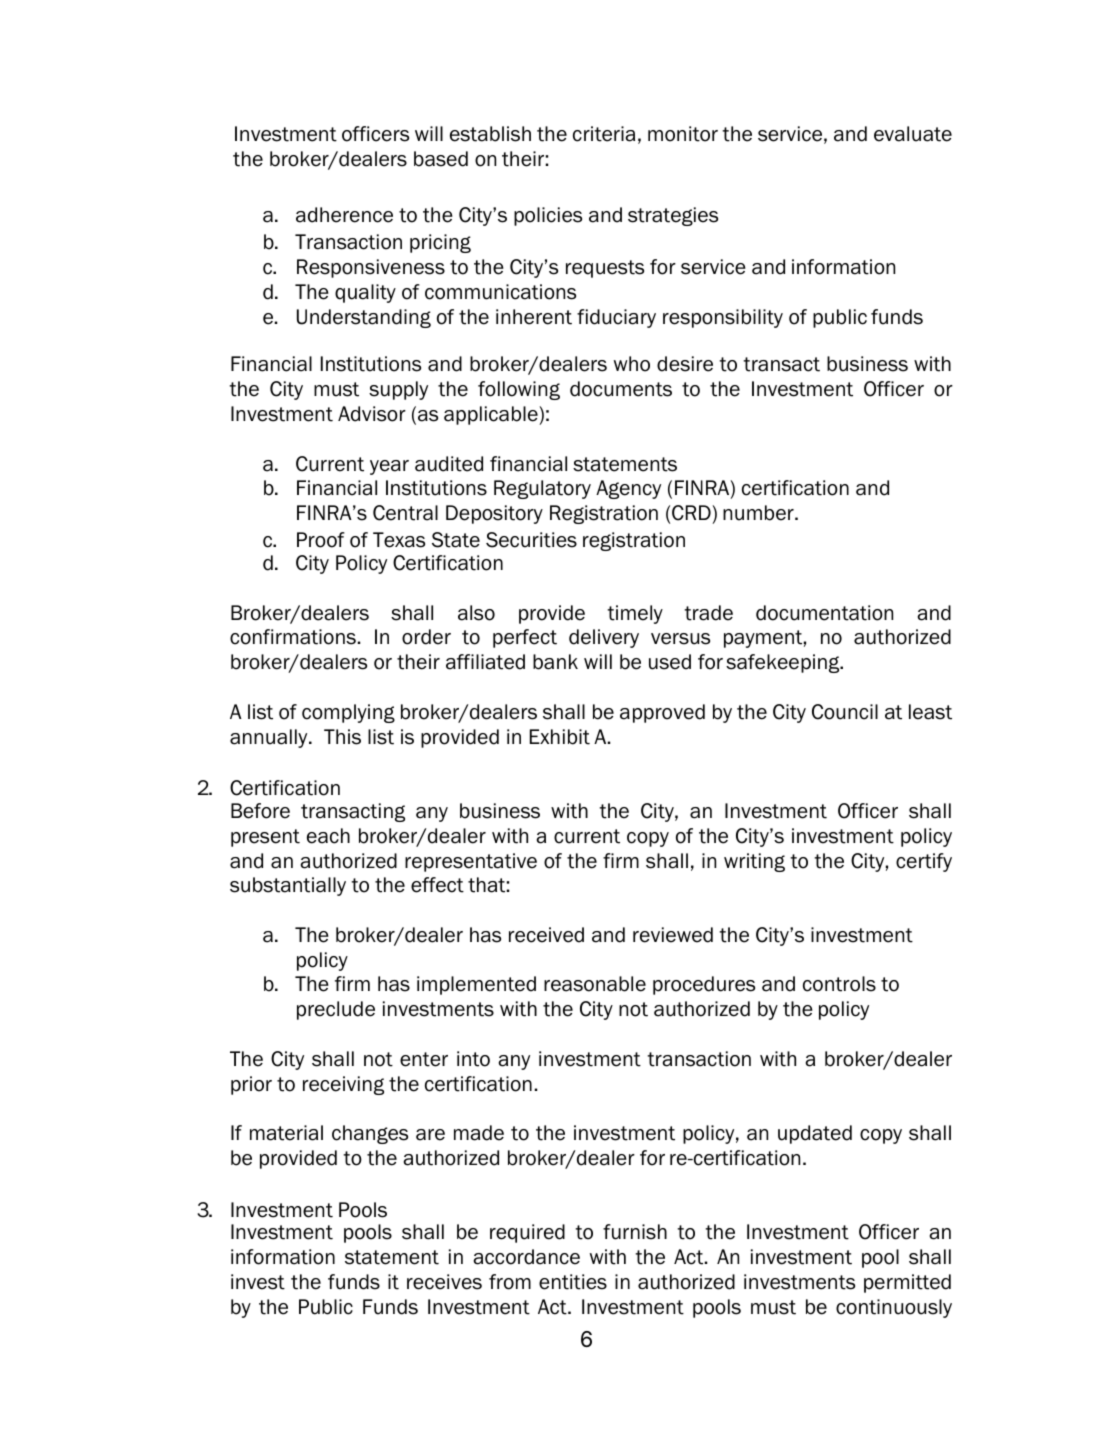  I want to click on entities, so click(573, 1282).
